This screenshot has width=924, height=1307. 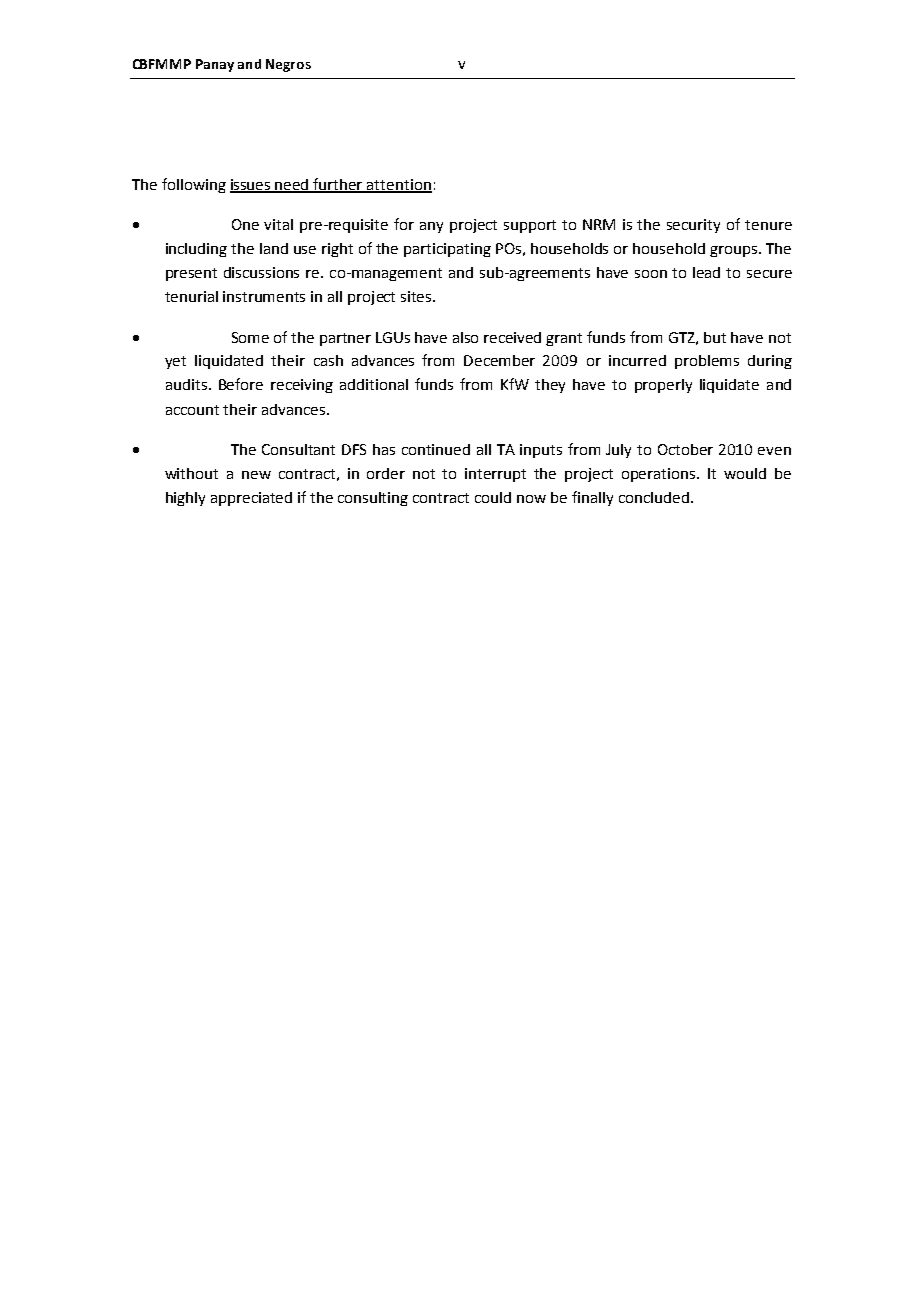 What do you see at coordinates (398, 186) in the screenshot?
I see `attention` at bounding box center [398, 186].
